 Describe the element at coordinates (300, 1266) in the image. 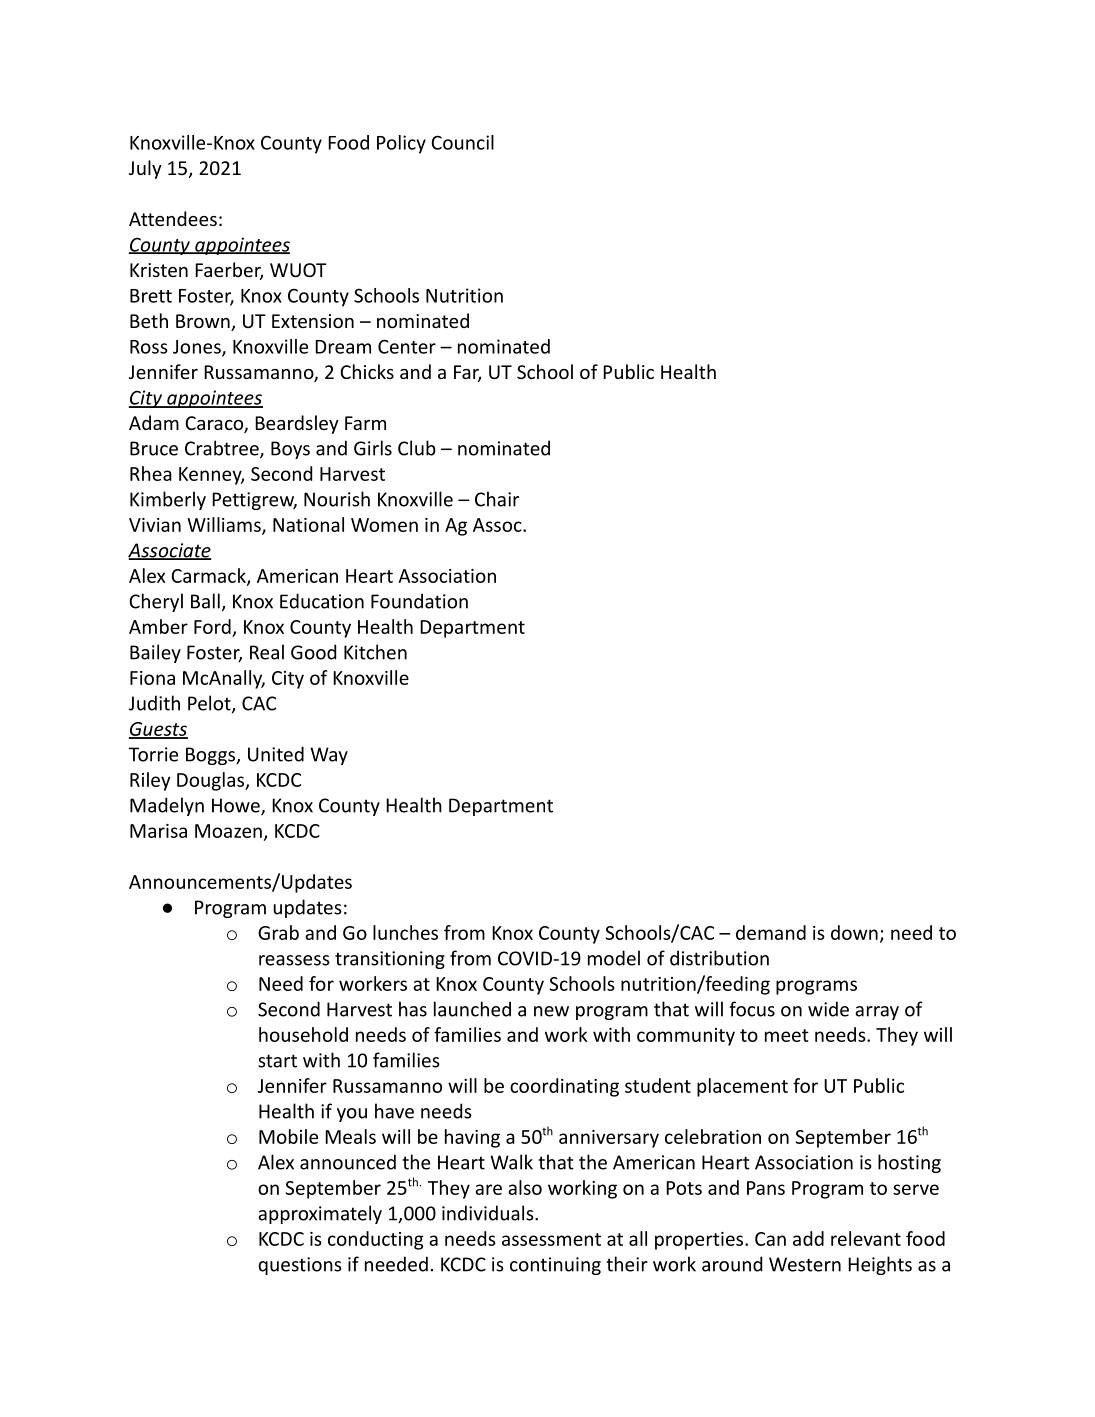

I see `questions` at that location.
